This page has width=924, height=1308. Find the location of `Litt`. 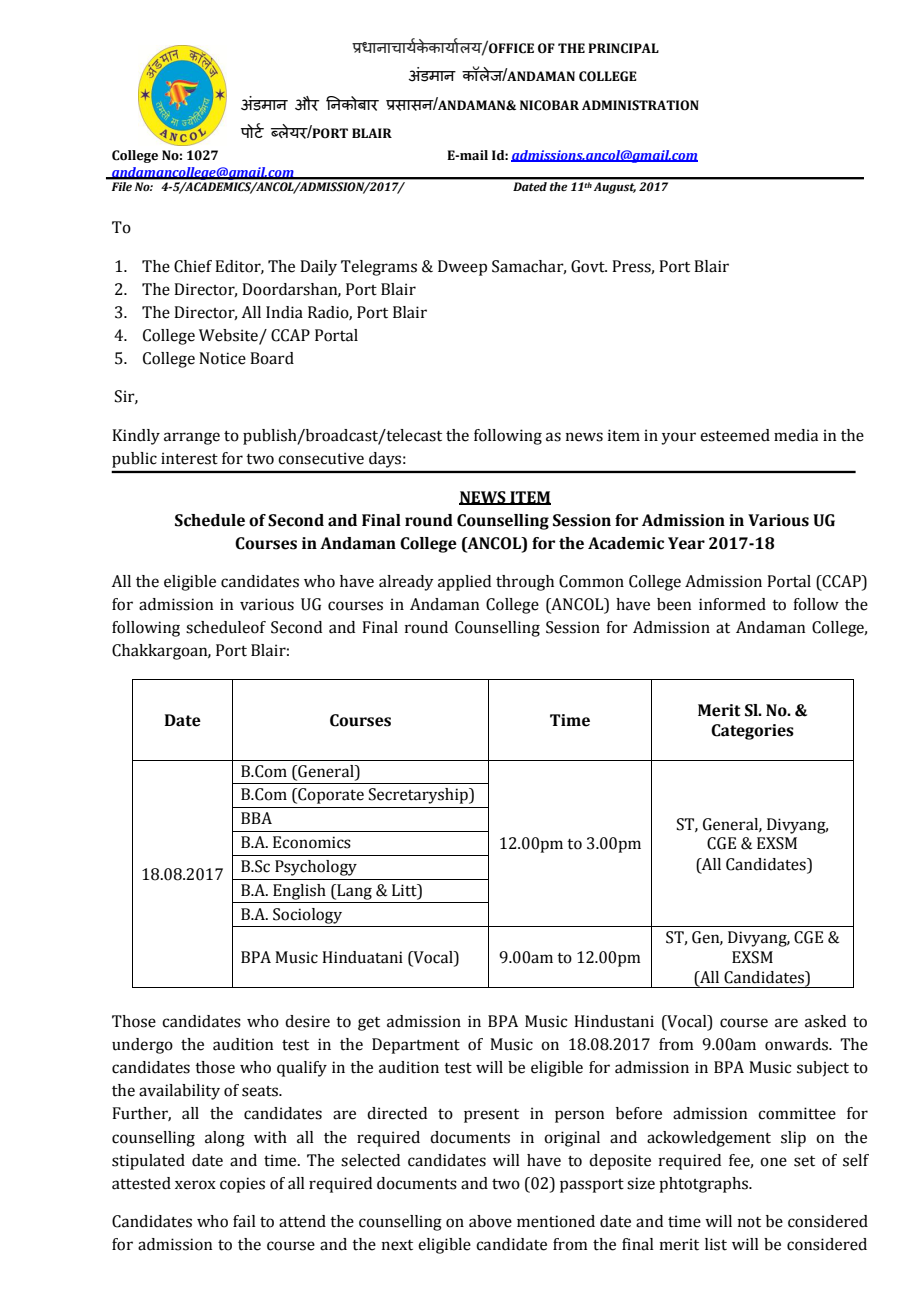

Litt is located at coordinates (405, 890).
